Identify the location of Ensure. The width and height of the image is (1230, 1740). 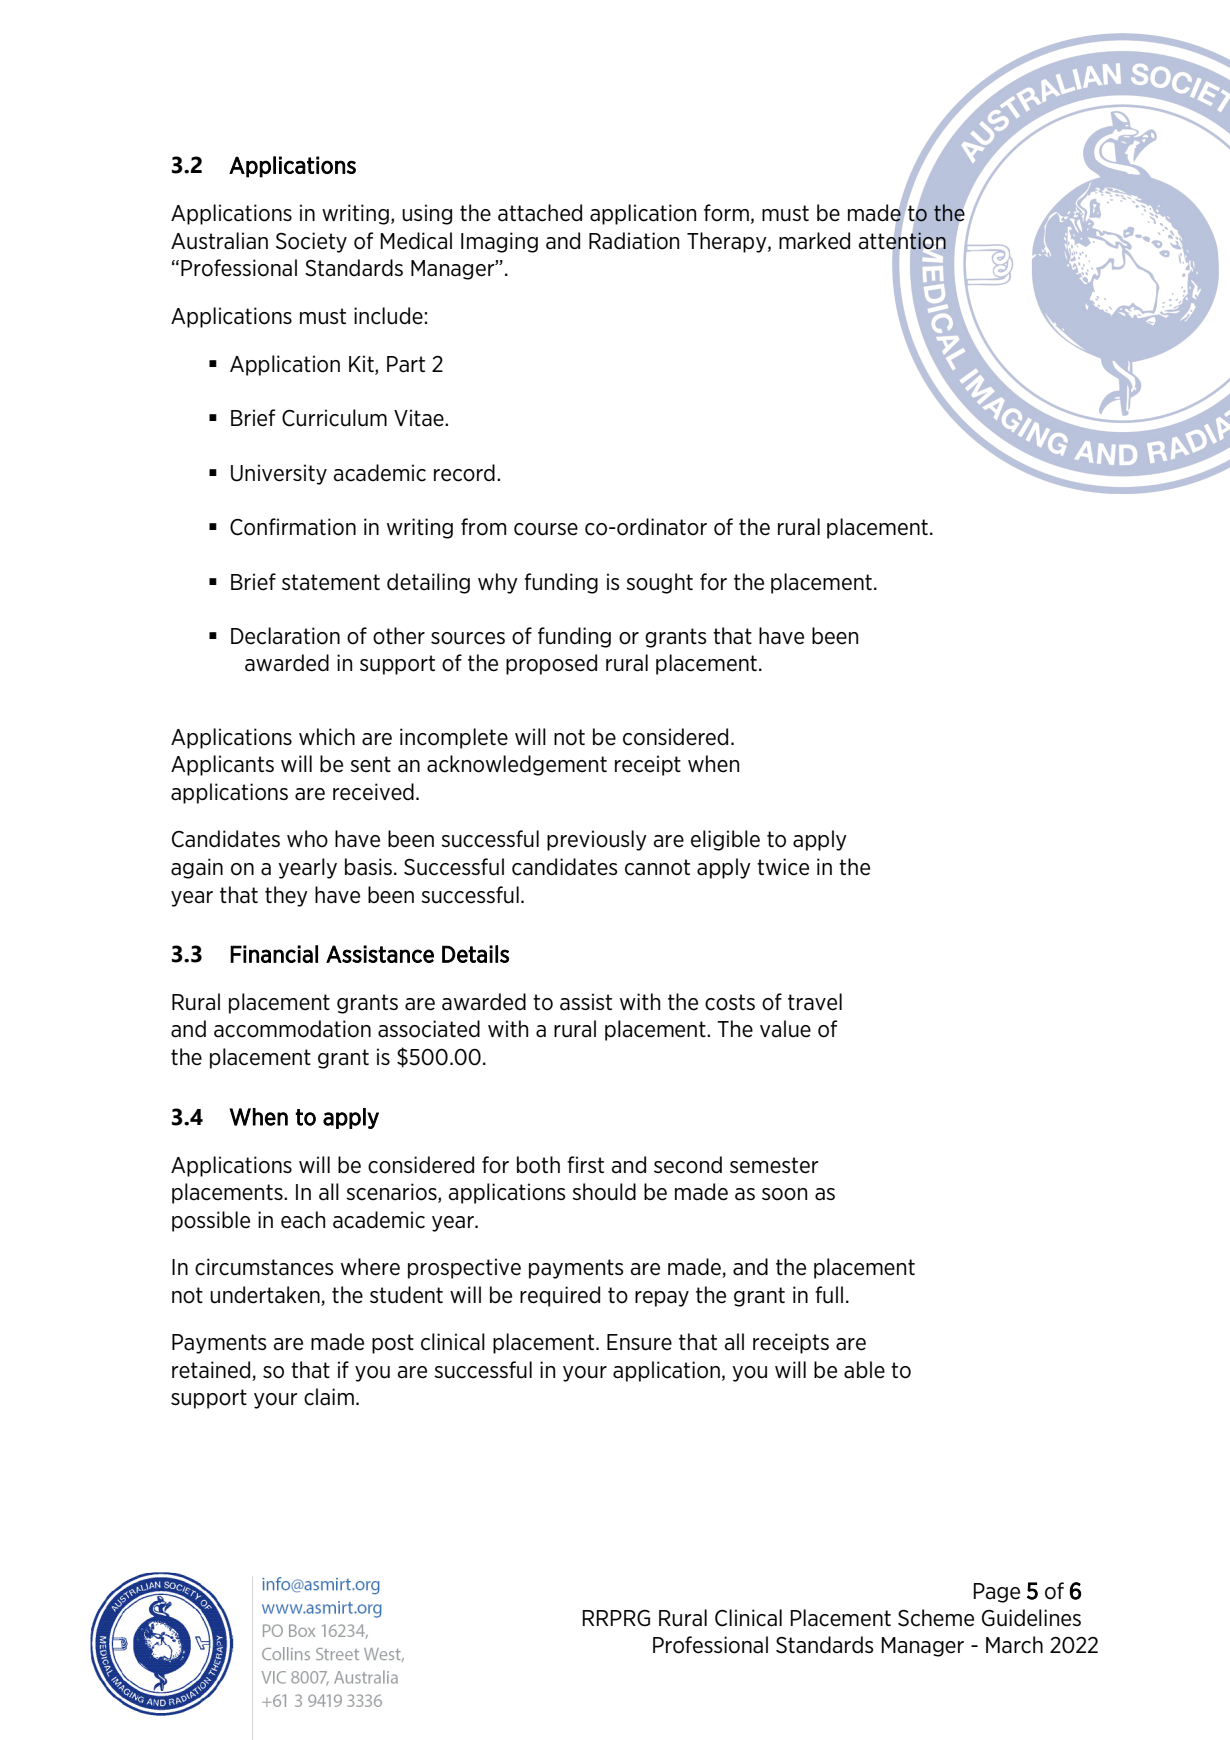
(639, 1342).
